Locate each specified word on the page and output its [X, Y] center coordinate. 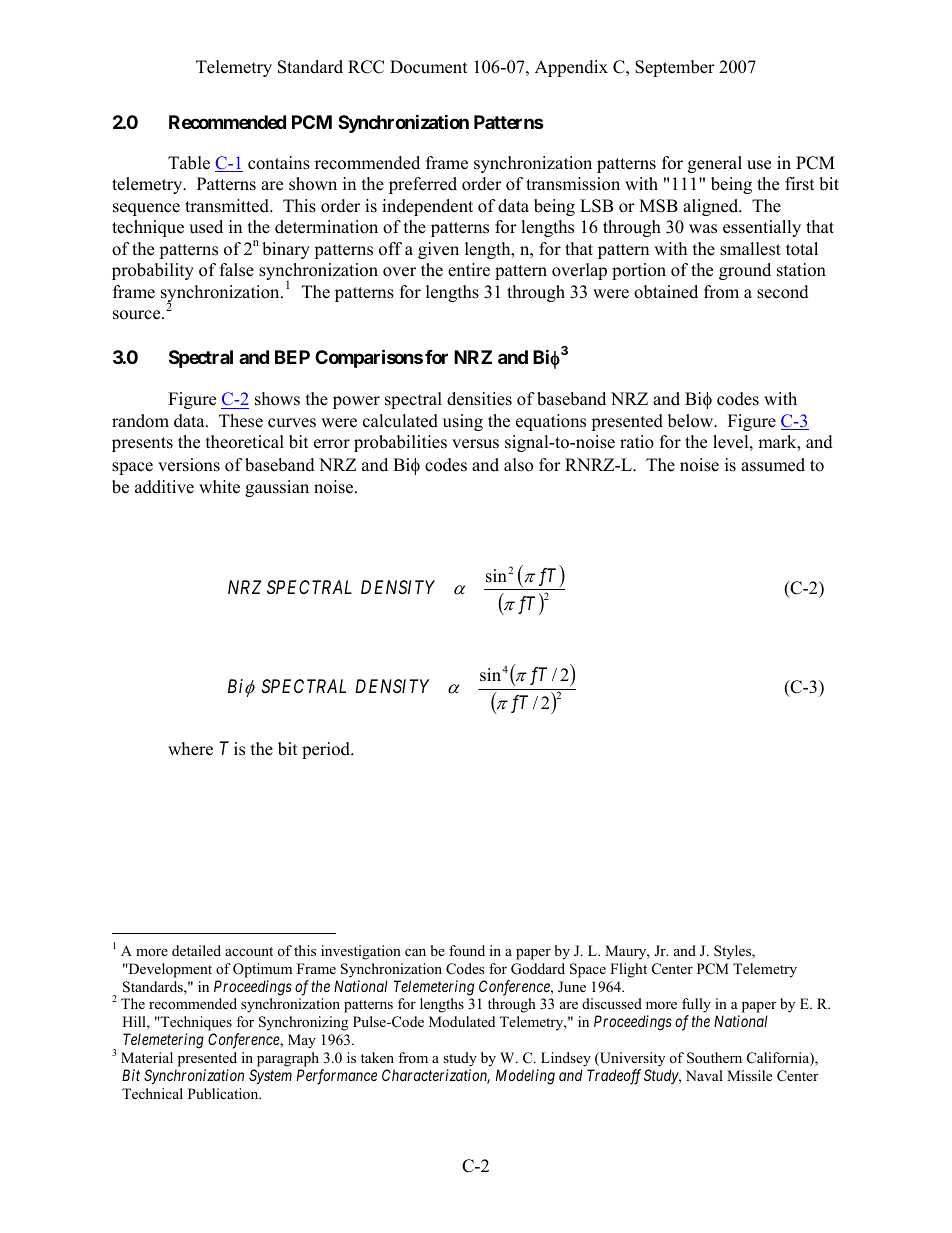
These [241, 421]
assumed [773, 465]
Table [189, 163]
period [327, 750]
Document [429, 67]
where [190, 749]
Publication [224, 1093]
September [675, 68]
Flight [628, 970]
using [463, 422]
